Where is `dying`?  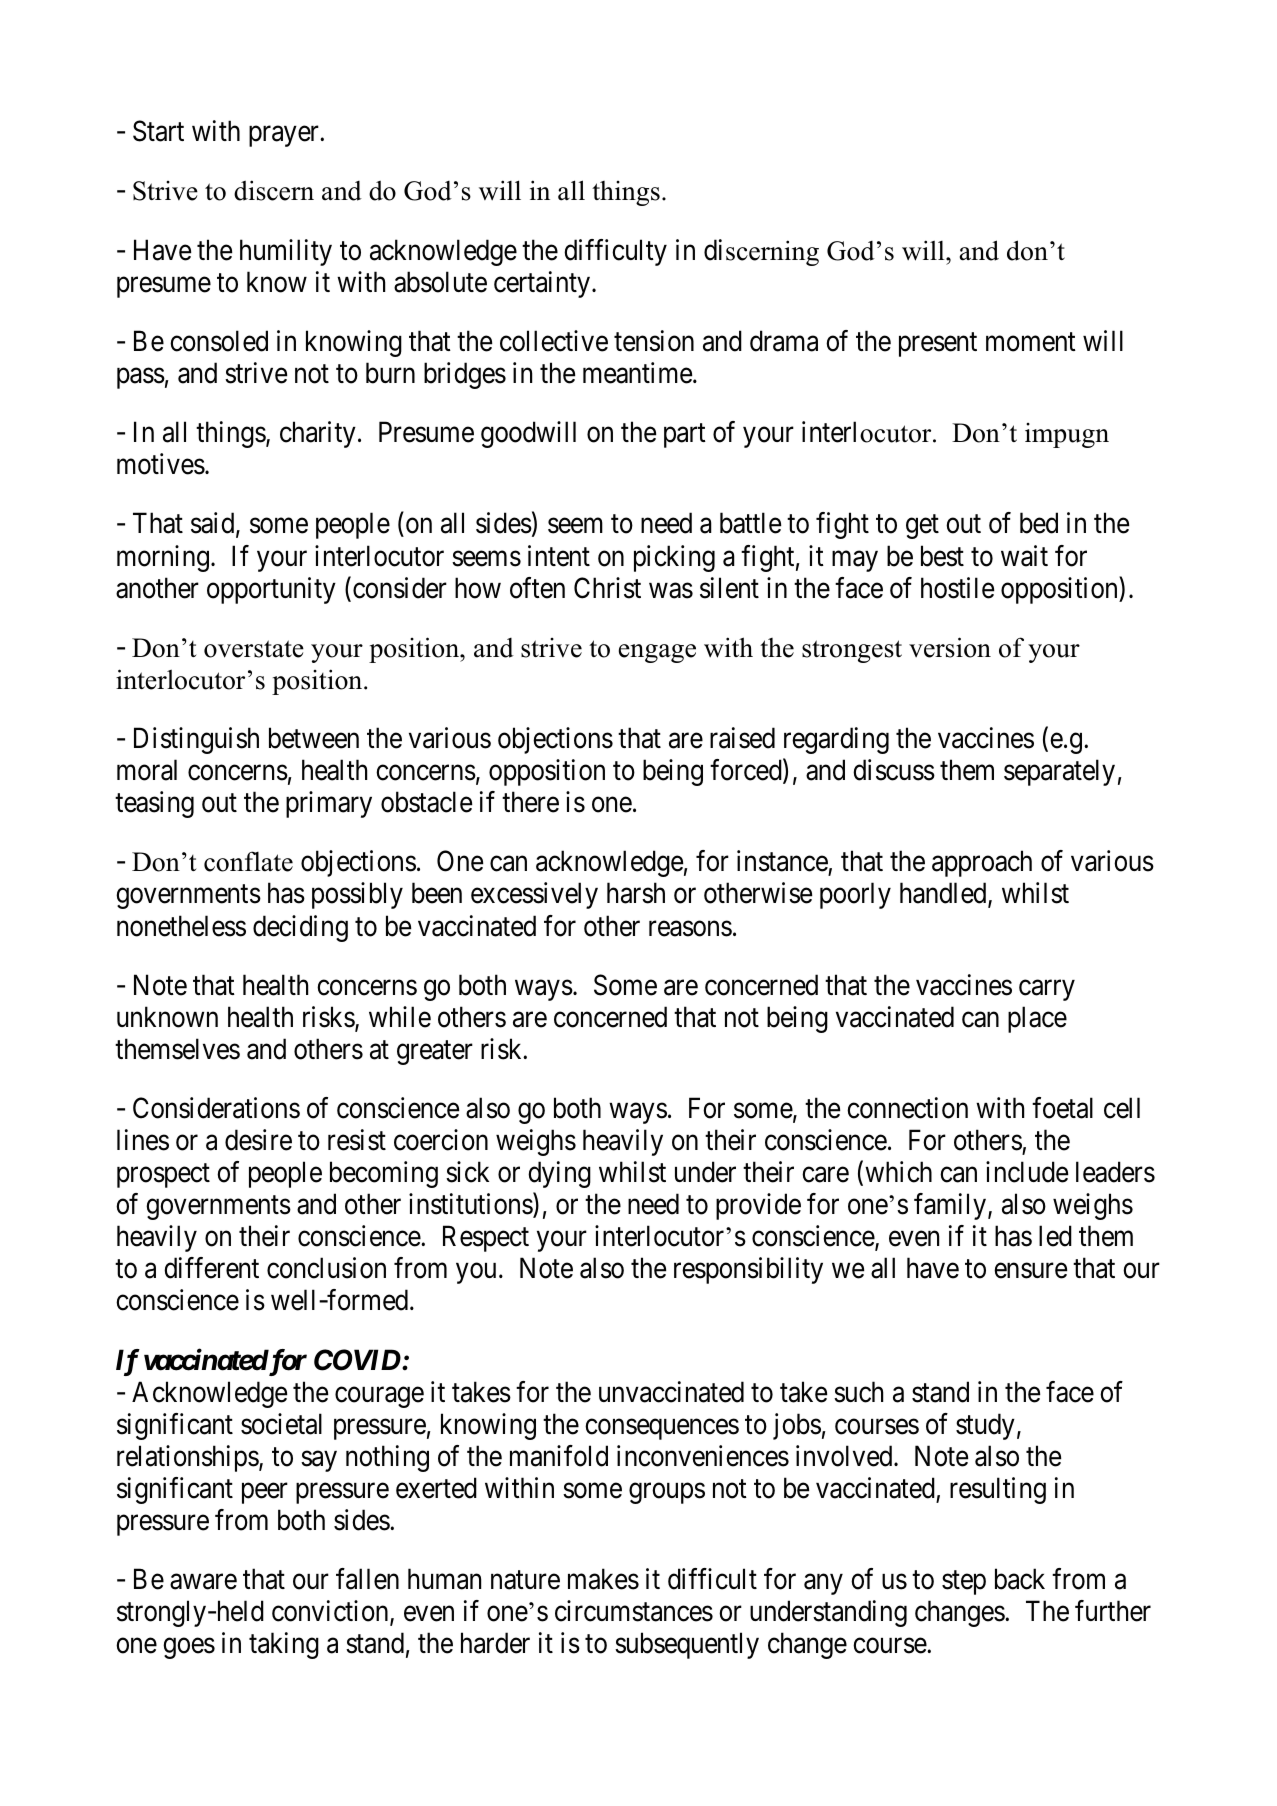 dying is located at coordinates (559, 1174).
